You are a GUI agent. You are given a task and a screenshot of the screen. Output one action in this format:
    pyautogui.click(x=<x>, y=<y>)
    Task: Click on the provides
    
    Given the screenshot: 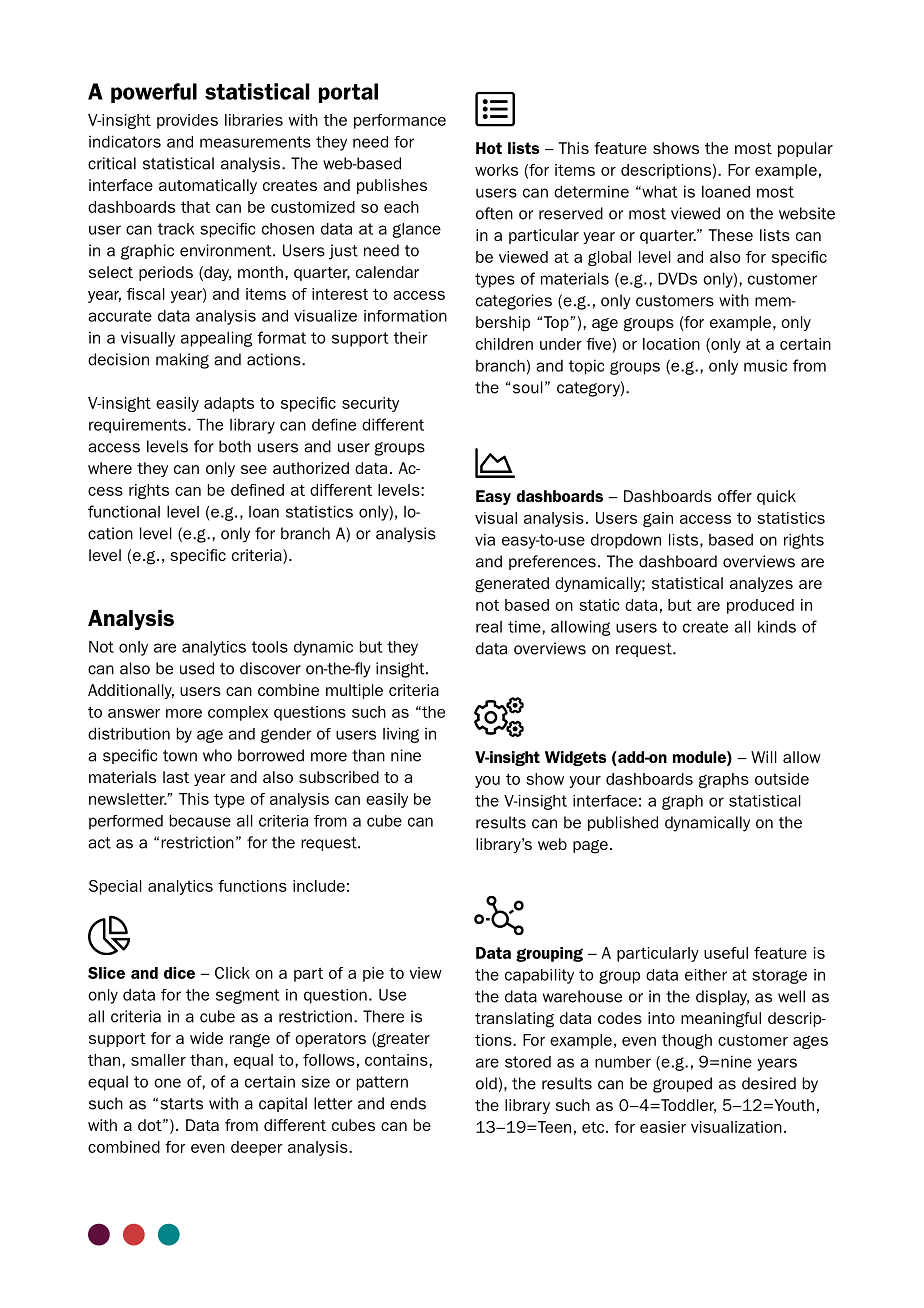 What is the action you would take?
    pyautogui.click(x=187, y=121)
